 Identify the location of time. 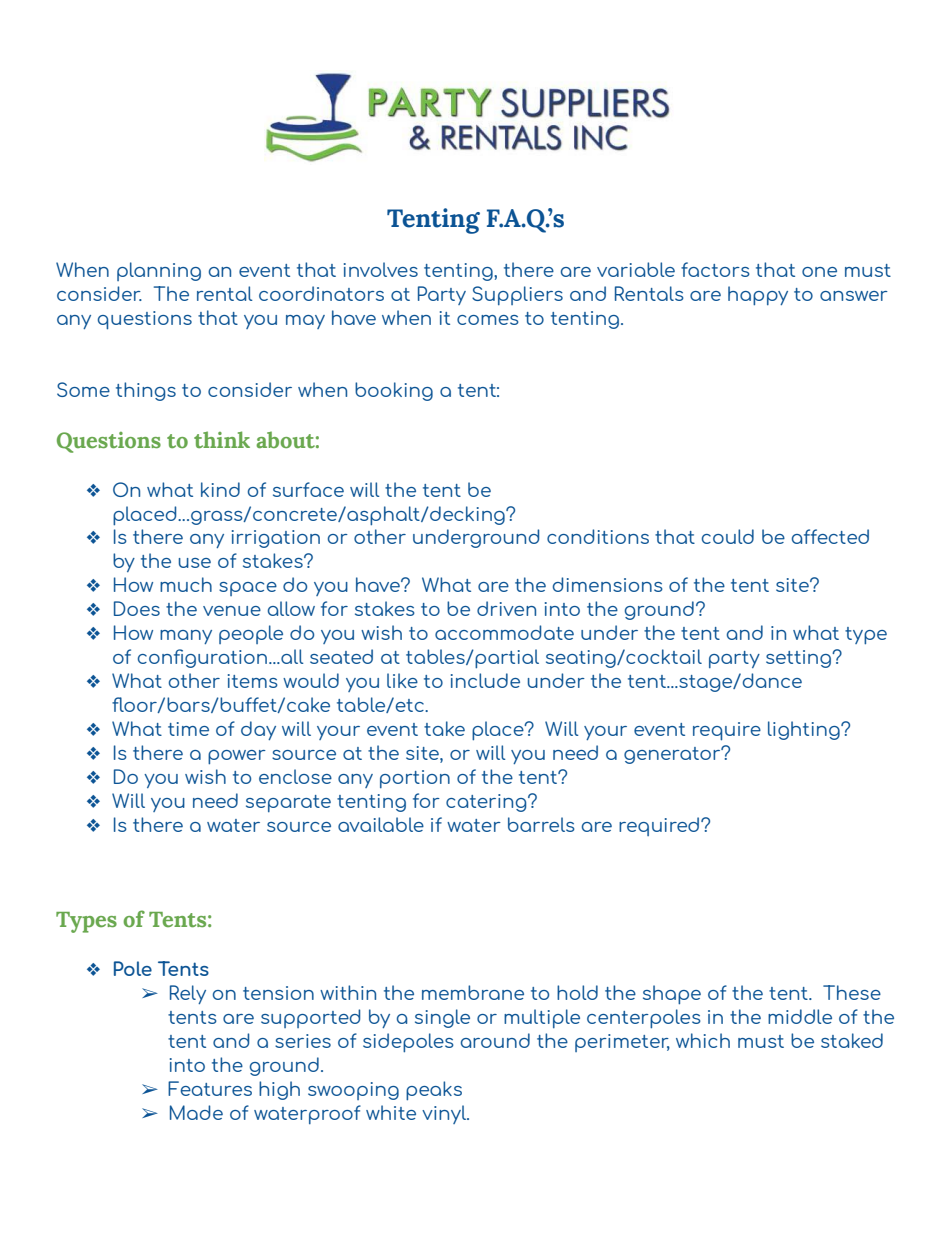
(188, 729).
